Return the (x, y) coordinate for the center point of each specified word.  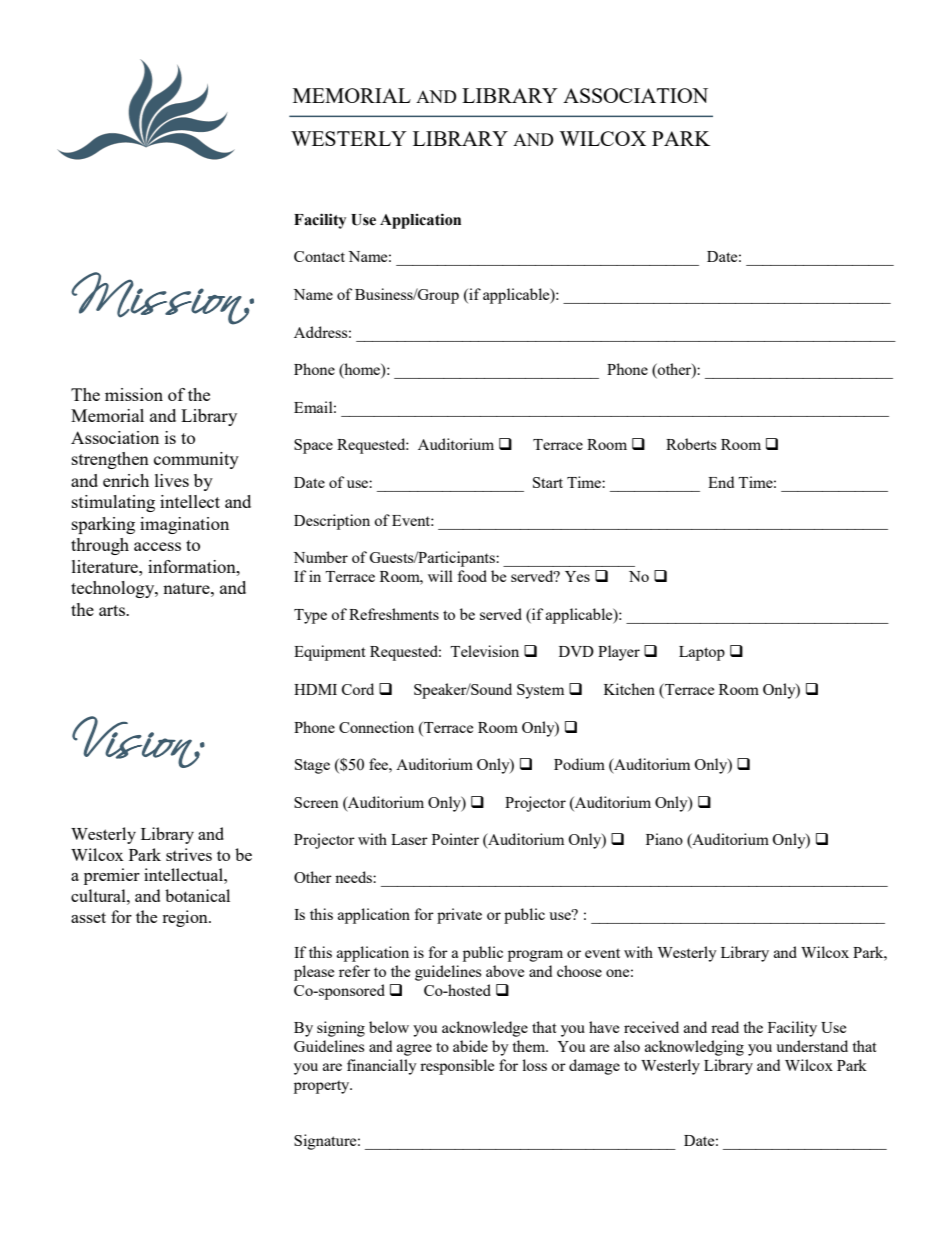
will (440, 576)
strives (189, 854)
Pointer (455, 839)
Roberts (691, 444)
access (157, 546)
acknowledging (694, 1048)
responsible (457, 1067)
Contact (319, 256)
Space (313, 446)
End (721, 482)
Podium (579, 764)
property (323, 1087)
